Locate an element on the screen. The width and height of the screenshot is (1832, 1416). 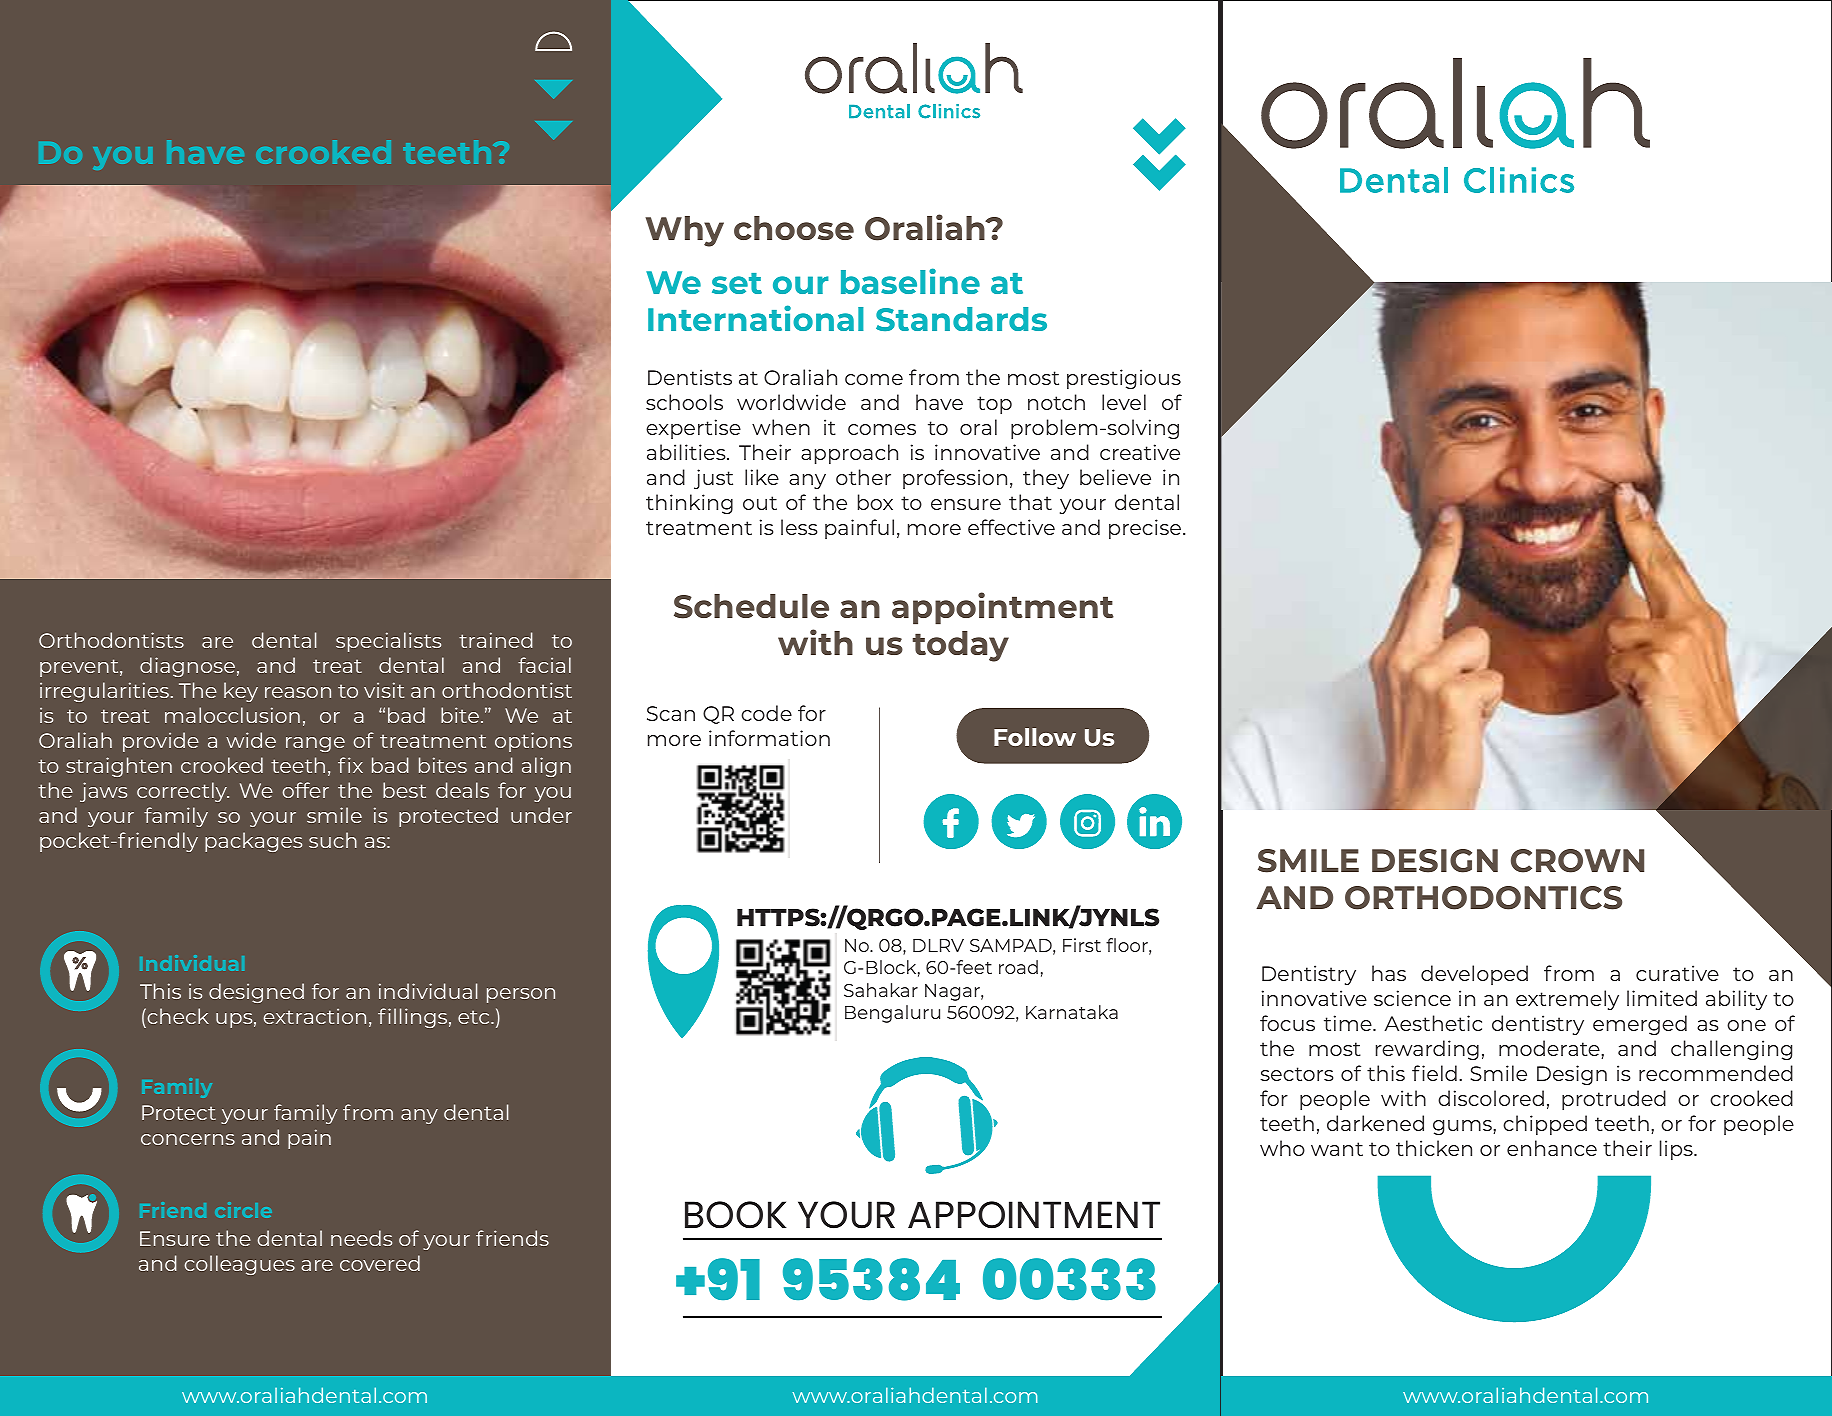
Follow is located at coordinates (1035, 737).
